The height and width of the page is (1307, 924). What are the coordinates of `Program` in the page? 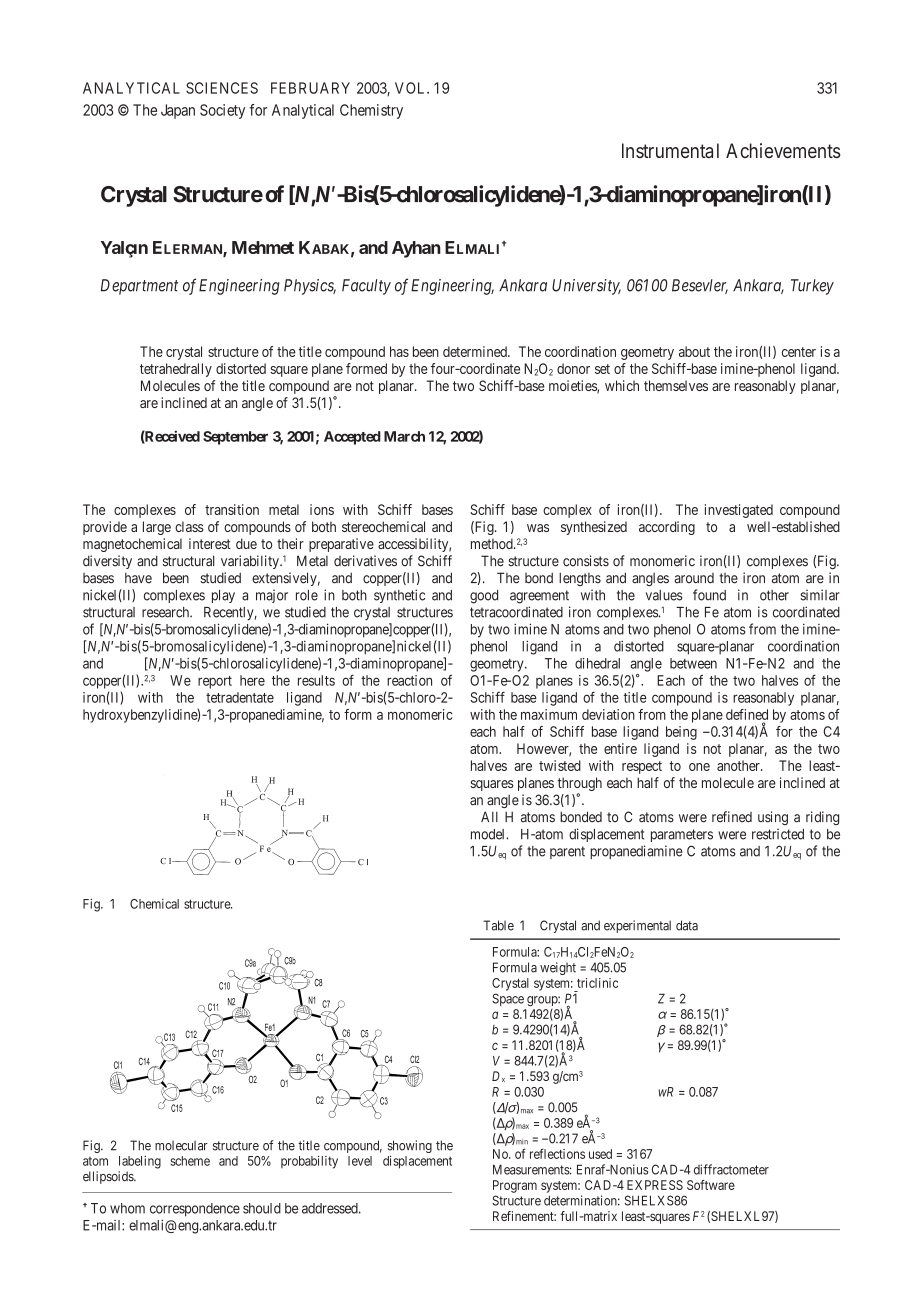 It's located at (515, 1186).
